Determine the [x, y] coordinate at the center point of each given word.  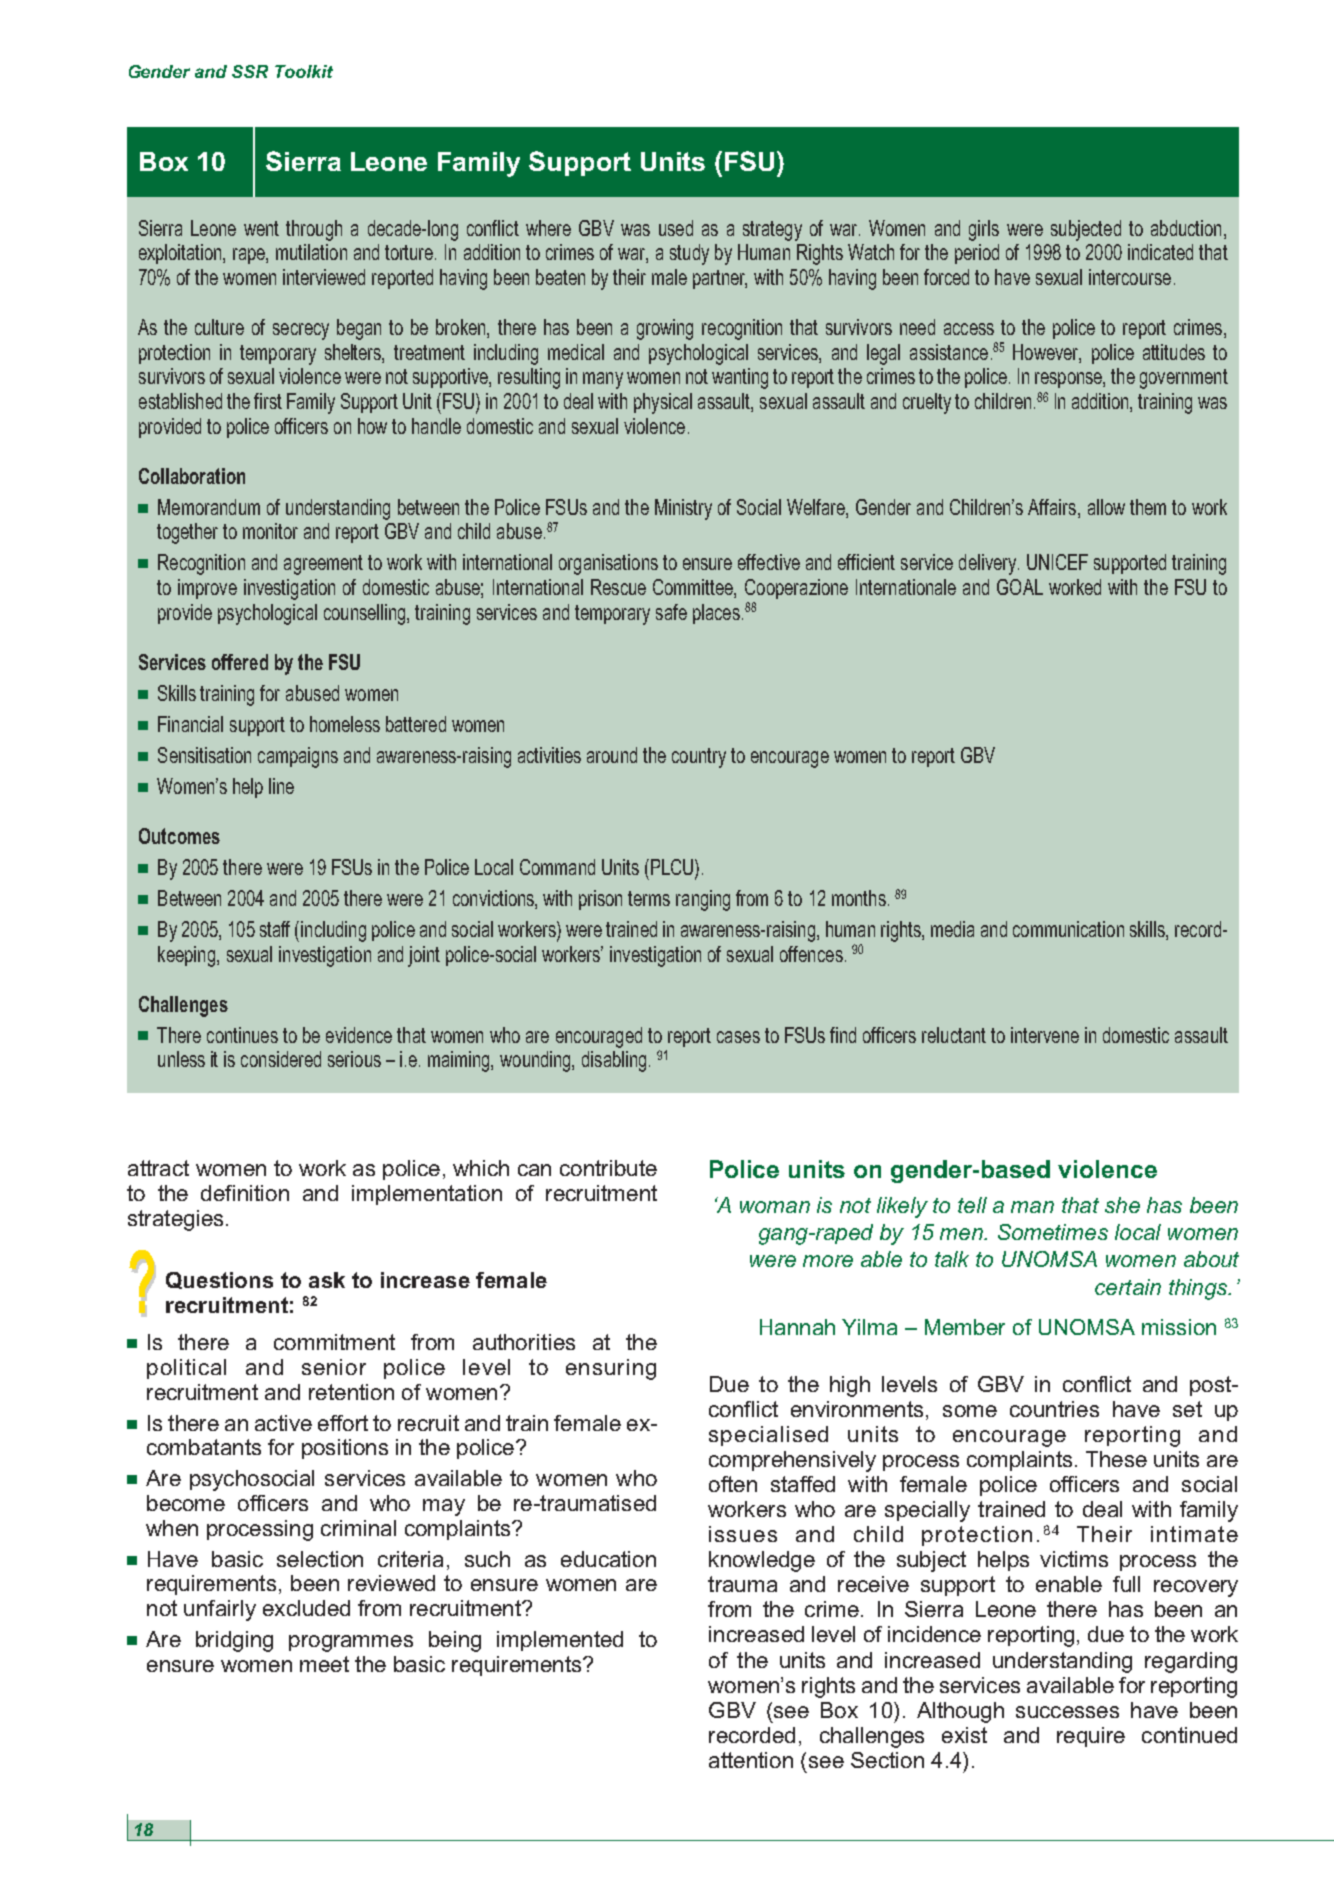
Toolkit [304, 71]
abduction [1186, 228]
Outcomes [179, 836]
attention [751, 1760]
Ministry [683, 509]
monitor [270, 531]
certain [1128, 1287]
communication [1068, 929]
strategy [772, 231]
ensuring [611, 1369]
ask [327, 1280]
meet [324, 1664]
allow [1106, 507]
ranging [703, 900]
